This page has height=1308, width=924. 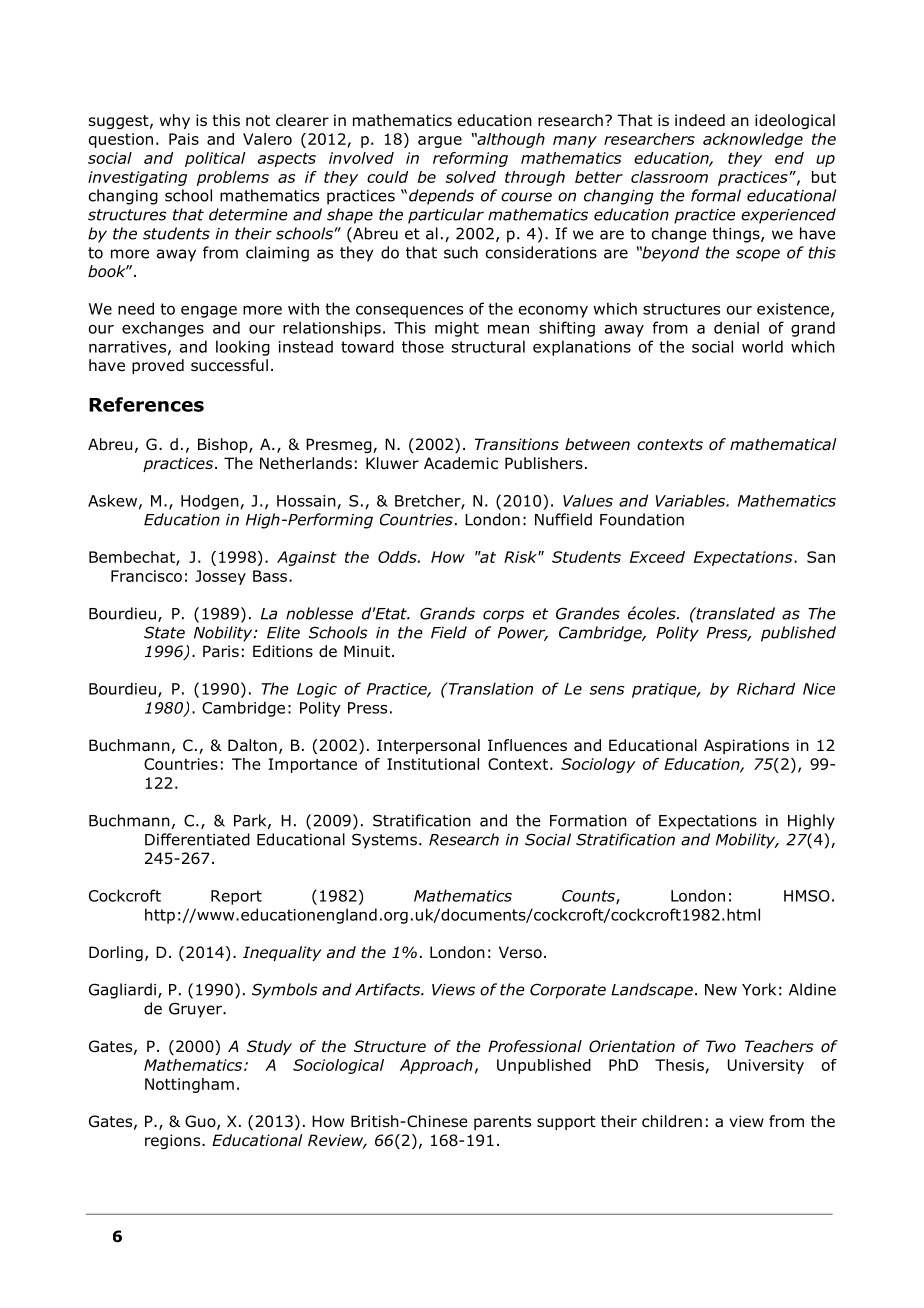 What do you see at coordinates (783, 444) in the page?
I see `mathematical` at bounding box center [783, 444].
